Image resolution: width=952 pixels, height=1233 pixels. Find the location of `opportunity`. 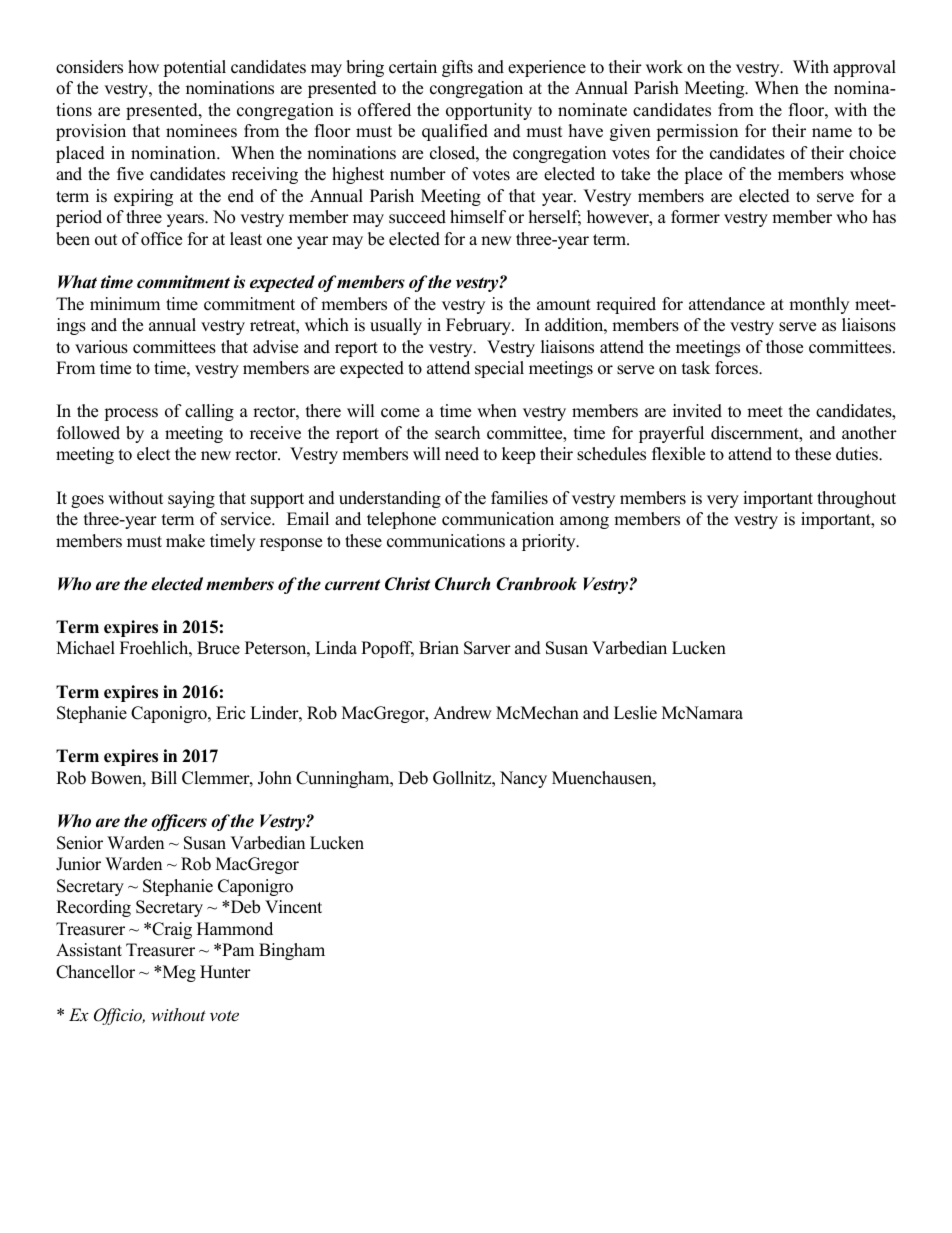

opportunity is located at coordinates (489, 111).
